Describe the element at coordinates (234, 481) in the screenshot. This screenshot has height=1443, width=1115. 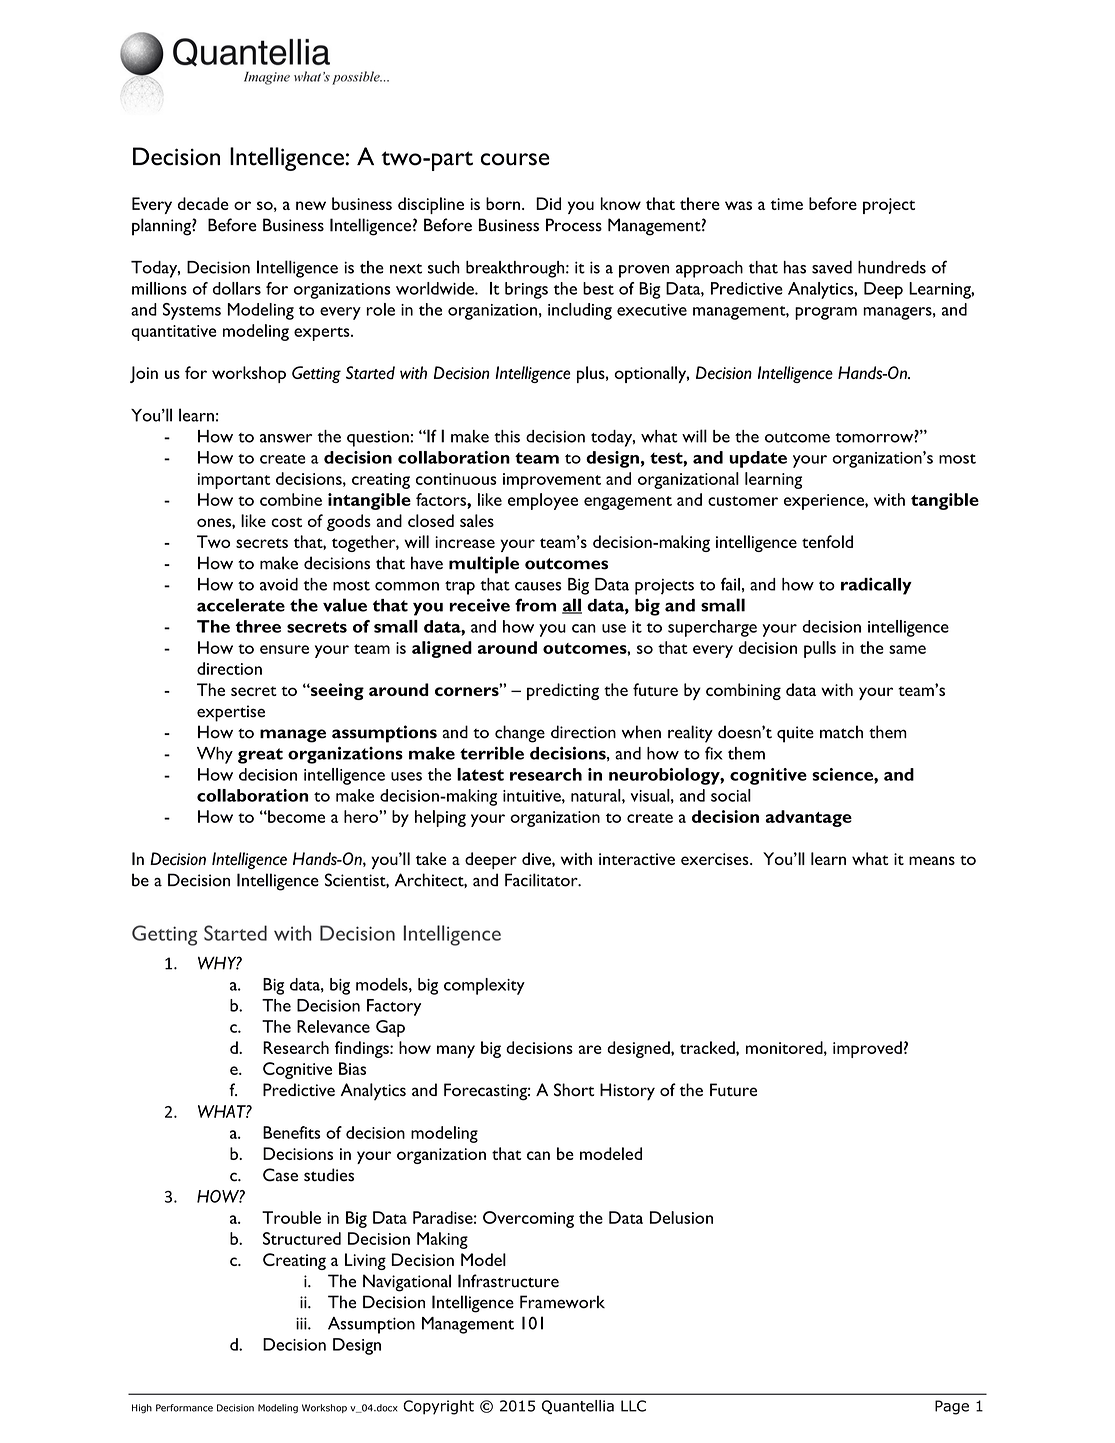
I see `important` at that location.
